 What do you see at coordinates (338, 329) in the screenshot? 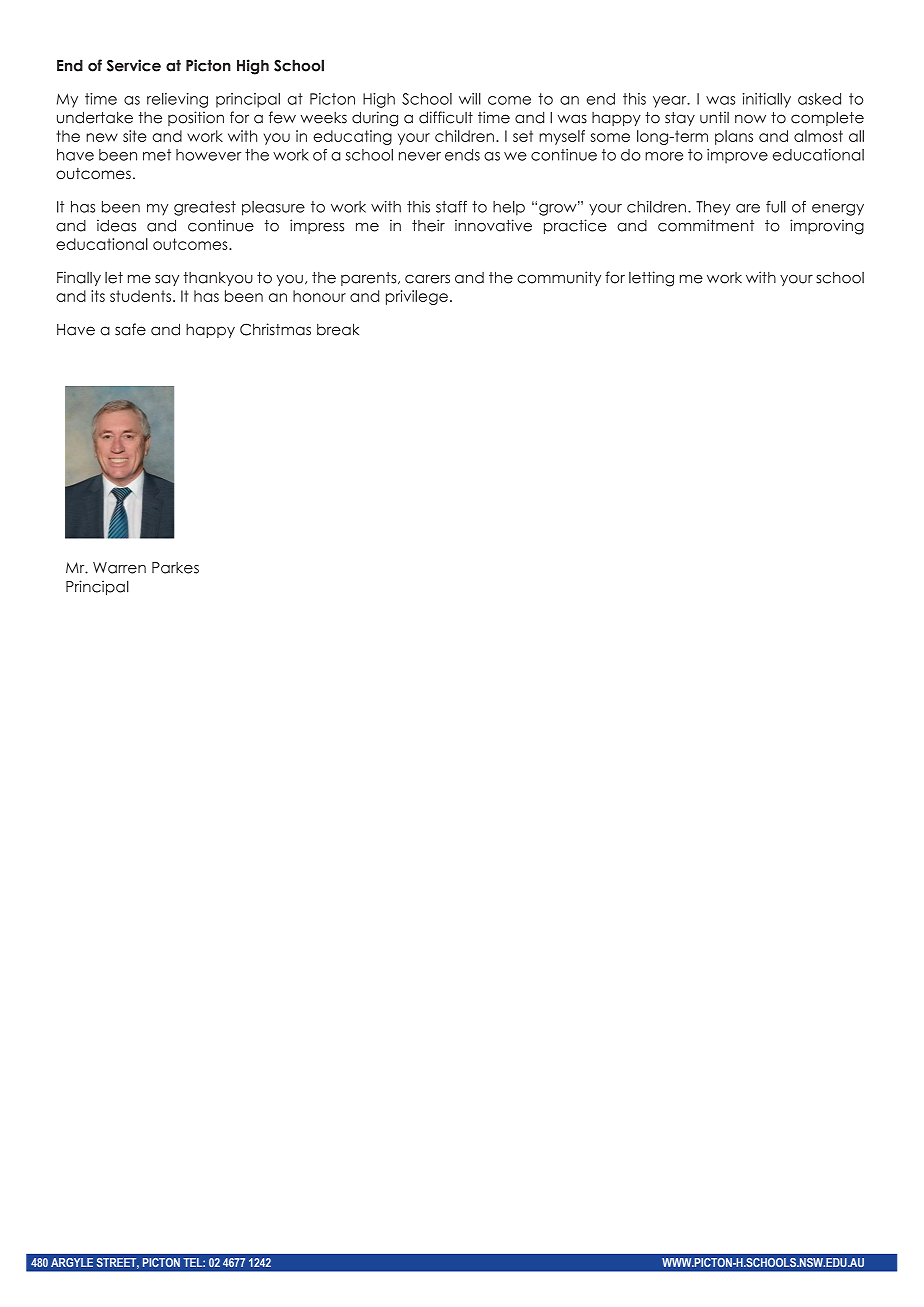
I see `break` at bounding box center [338, 329].
